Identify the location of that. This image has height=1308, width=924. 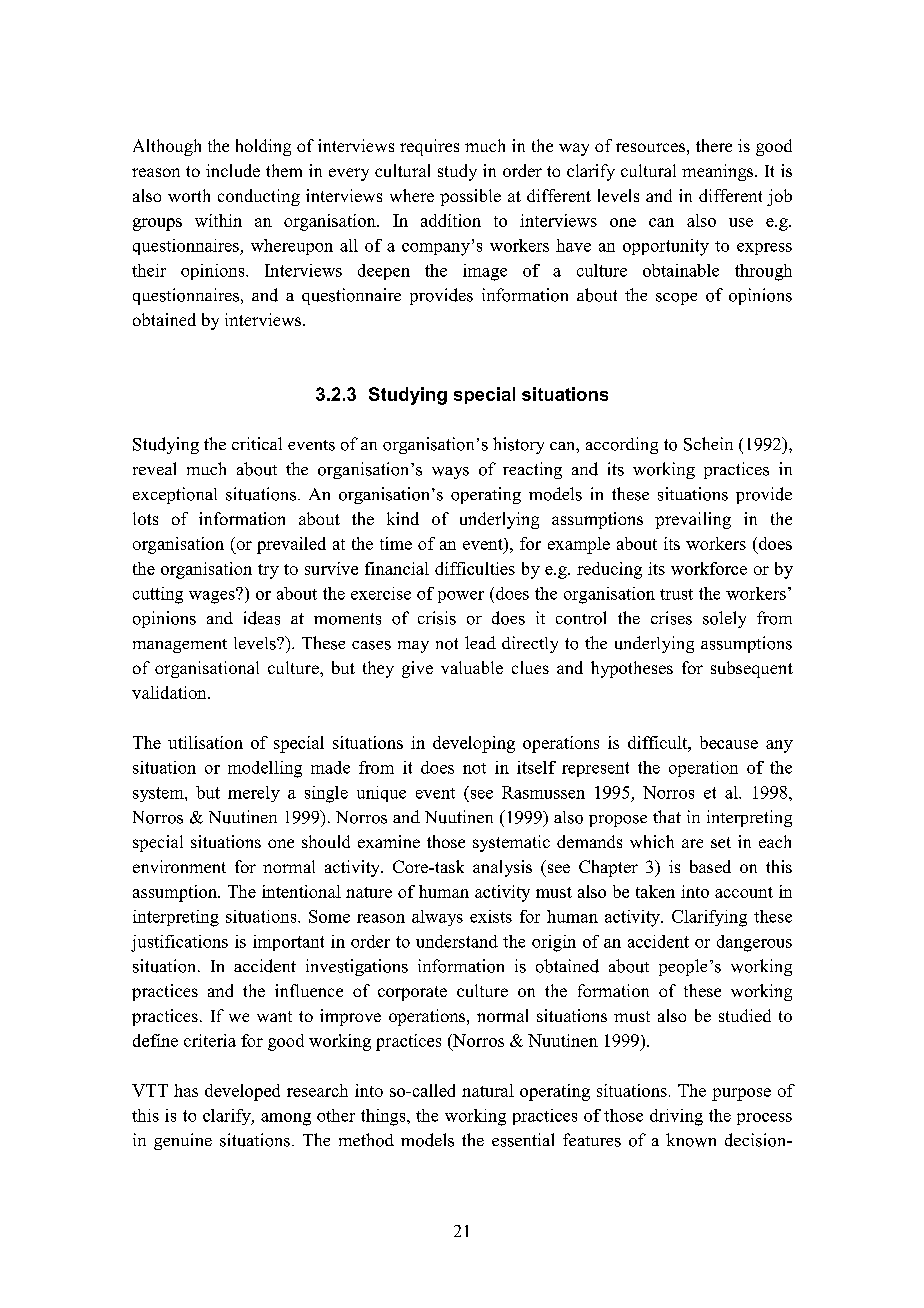
(667, 816).
